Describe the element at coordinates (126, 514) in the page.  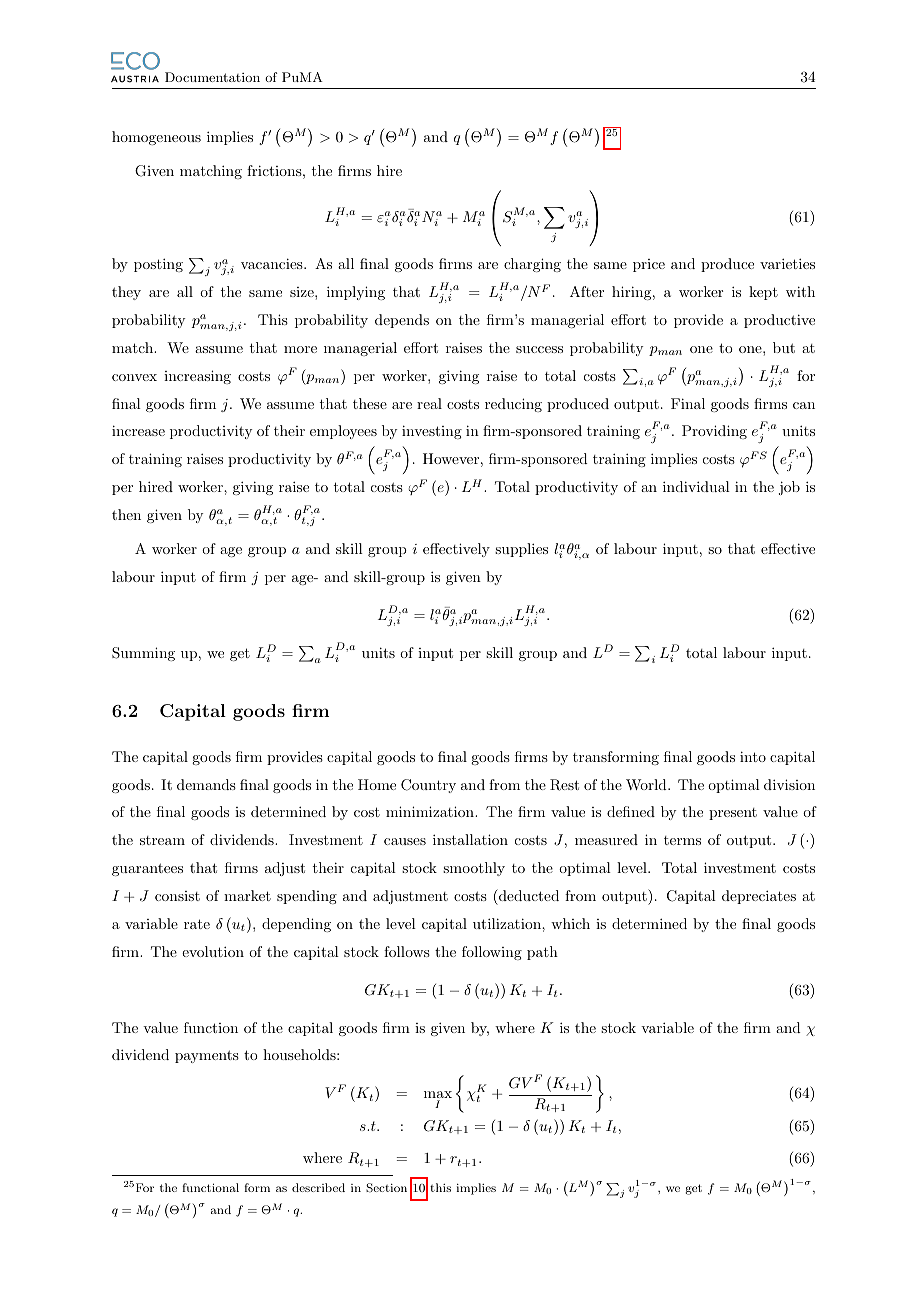
I see `then` at that location.
